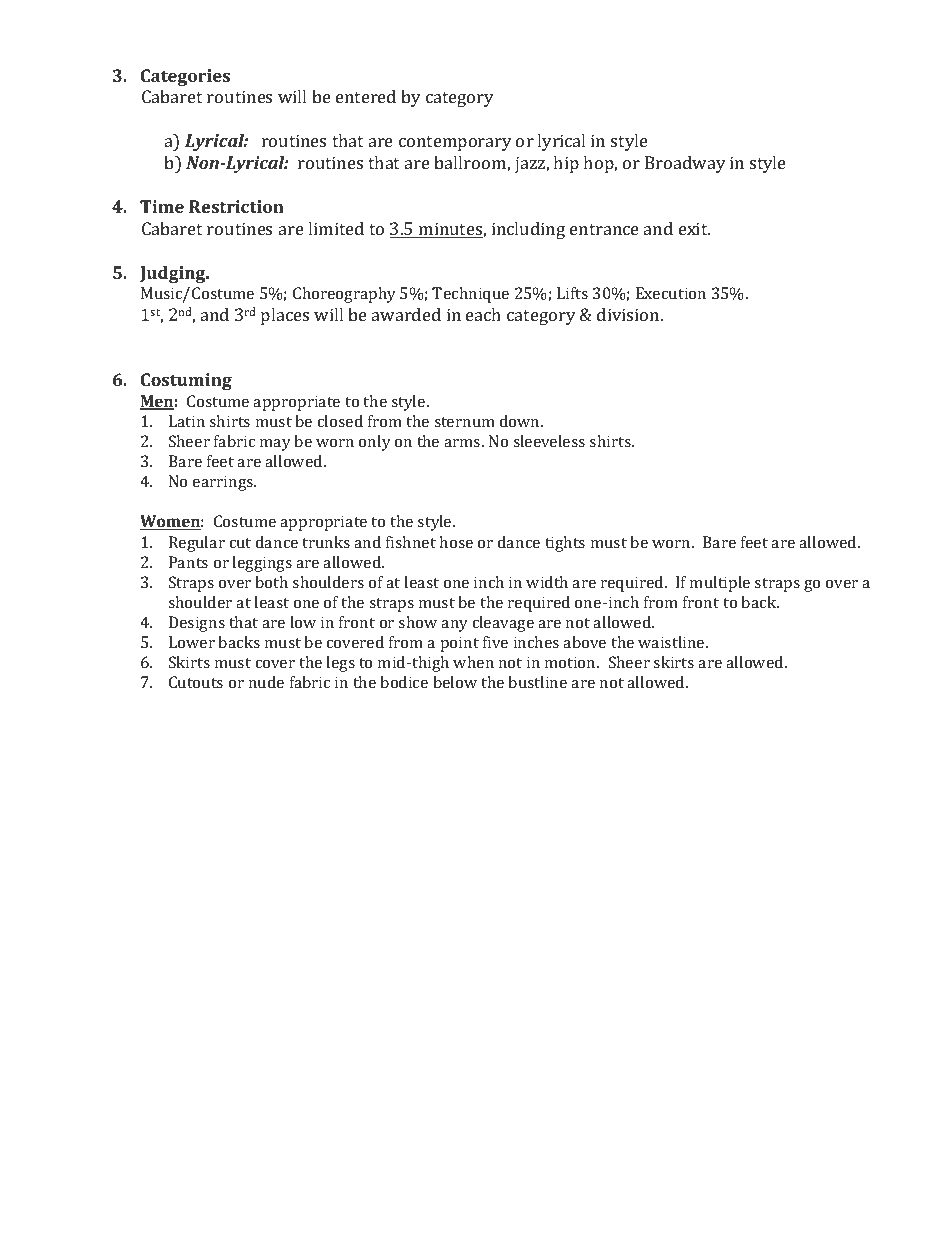 Image resolution: width=952 pixels, height=1233 pixels. Describe the element at coordinates (629, 314) in the screenshot. I see `division` at that location.
